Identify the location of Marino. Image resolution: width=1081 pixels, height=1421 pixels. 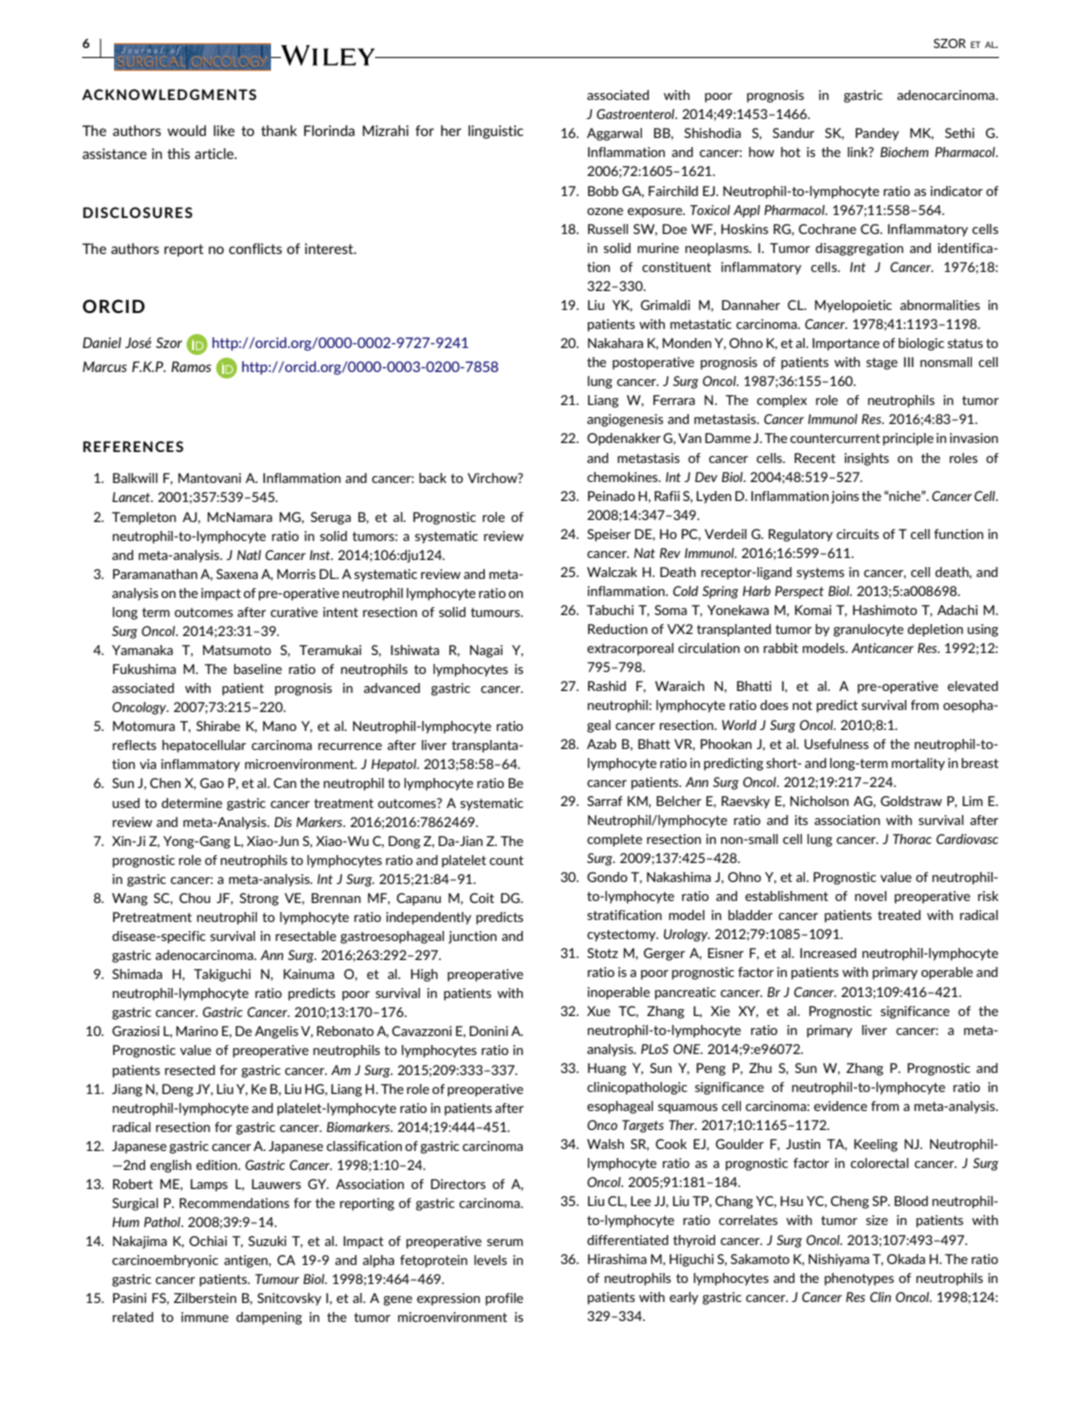
(197, 1031).
